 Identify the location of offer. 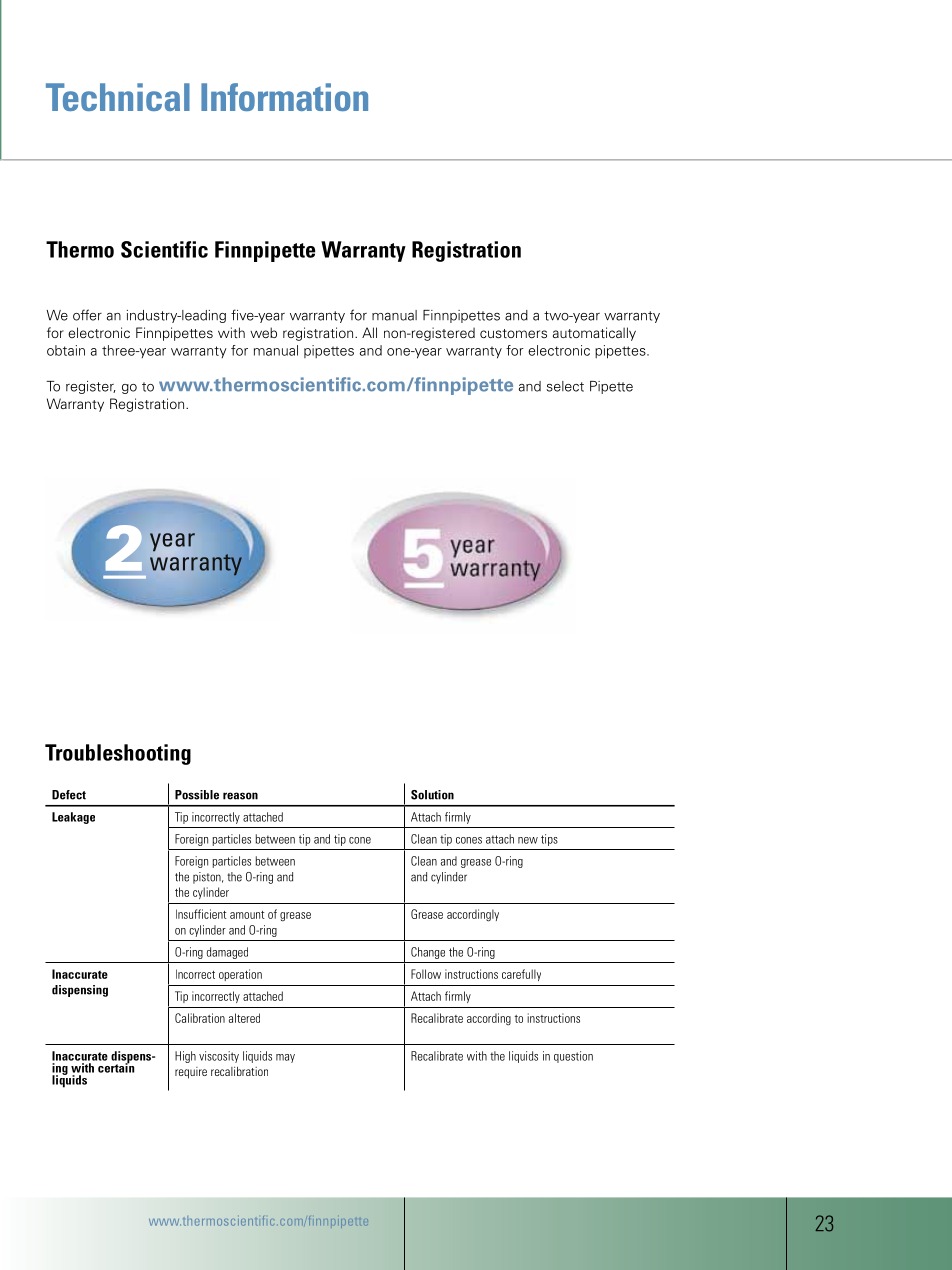
(87, 315).
